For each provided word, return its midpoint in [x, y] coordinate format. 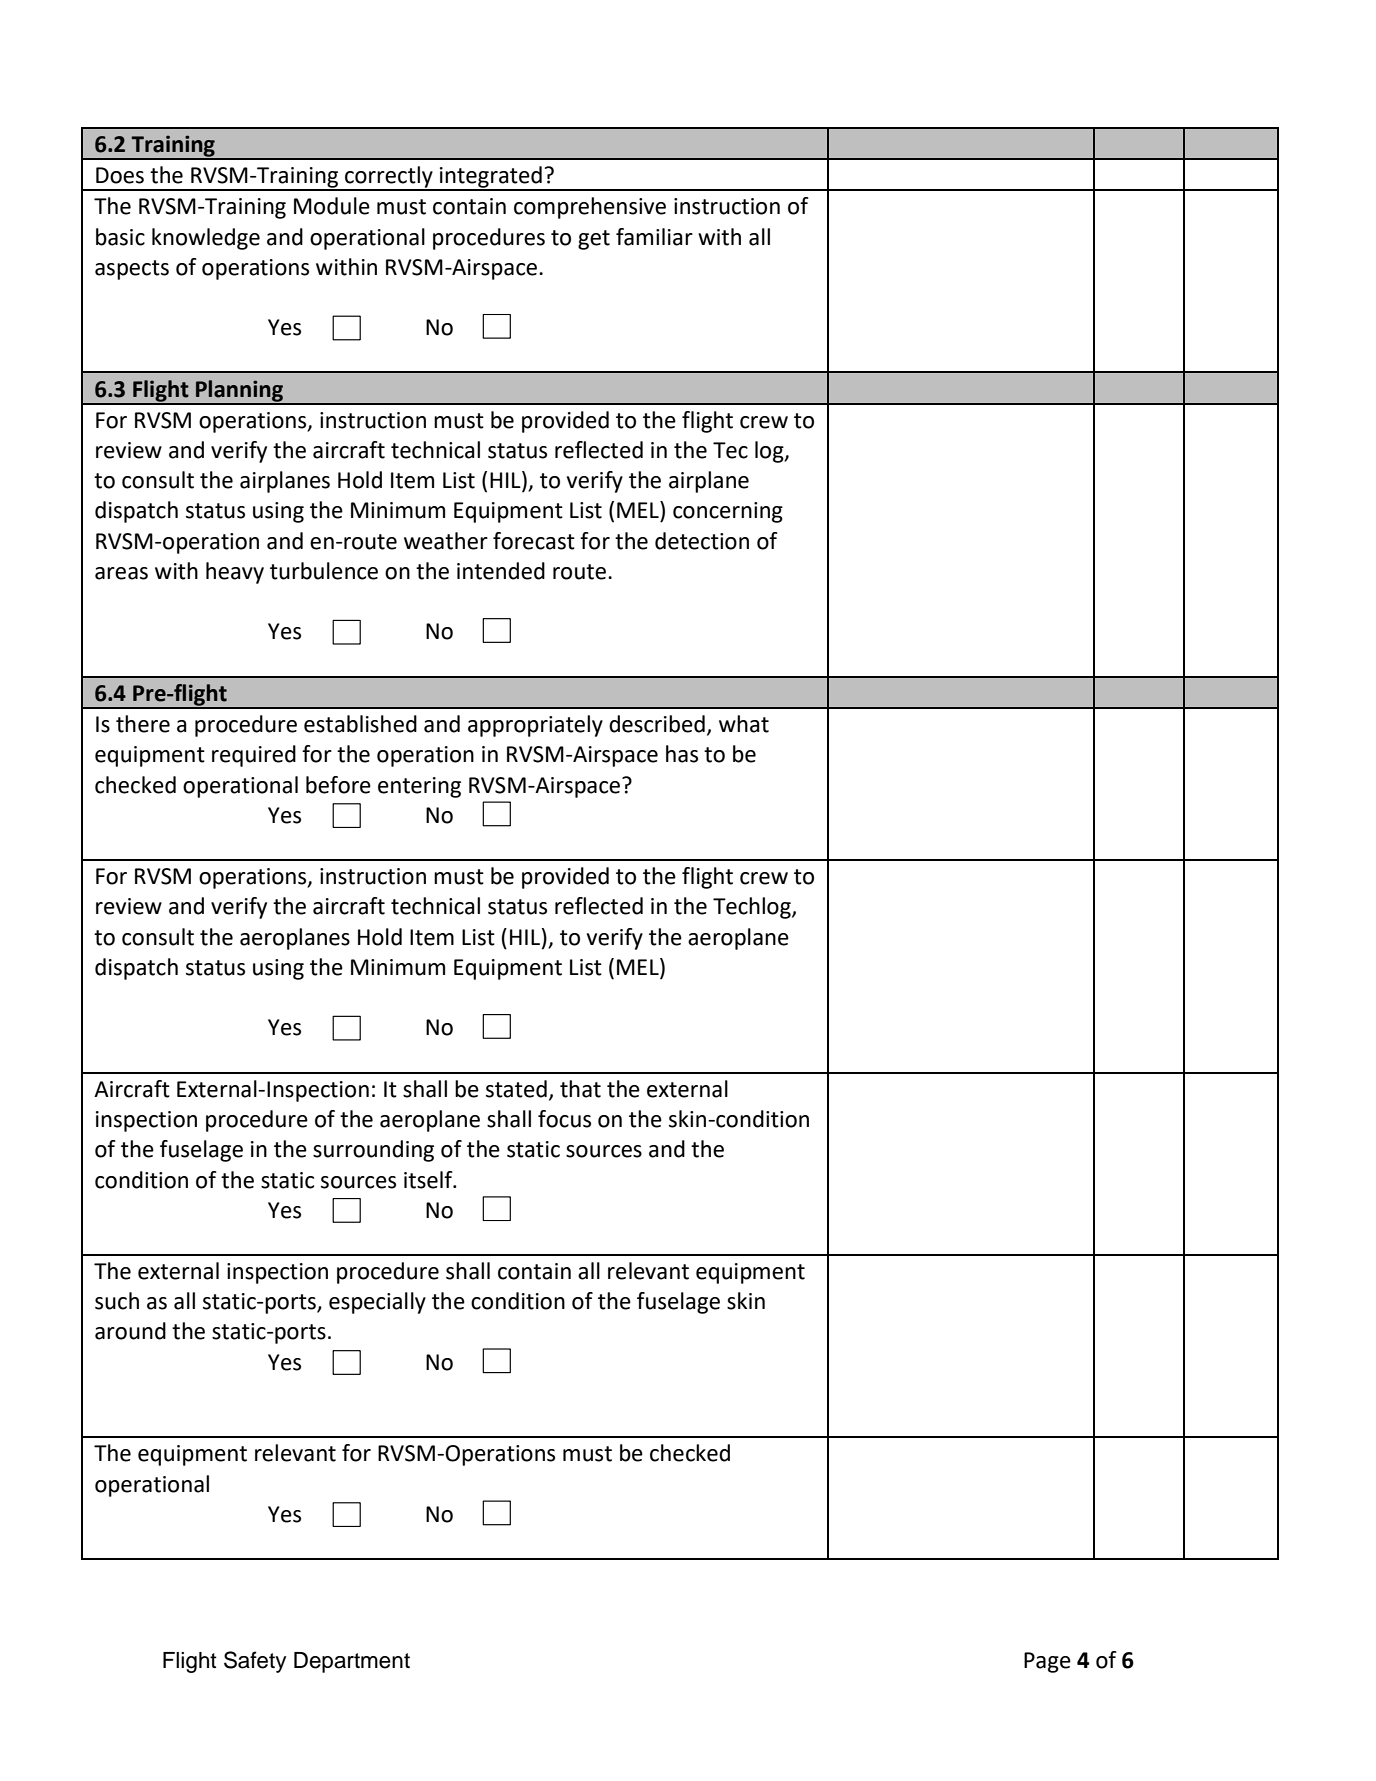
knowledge [206, 239]
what [744, 724]
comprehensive [590, 208]
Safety [255, 1662]
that [580, 1089]
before [338, 785]
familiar [654, 237]
